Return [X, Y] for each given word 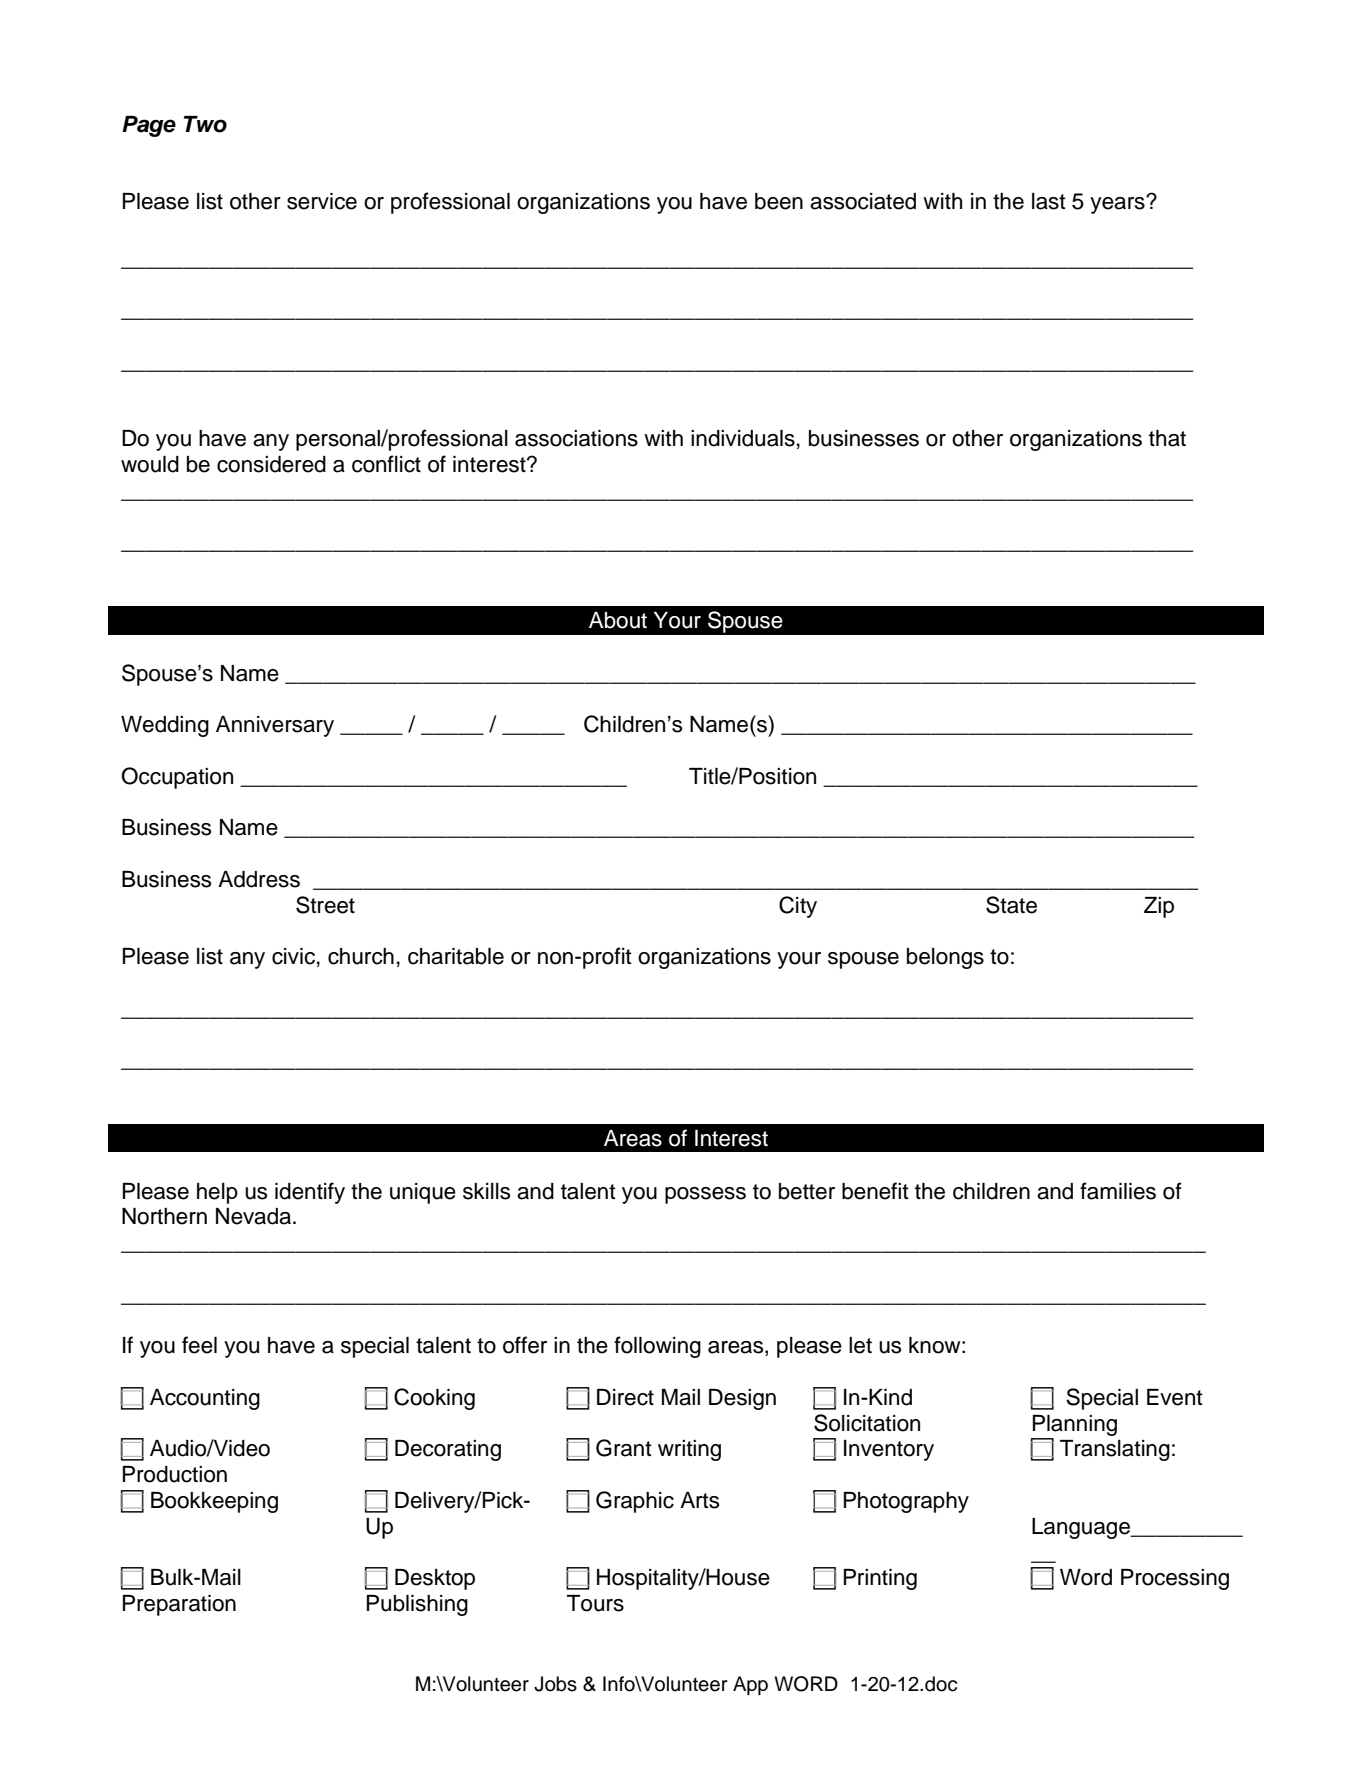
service [322, 201]
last [1049, 201]
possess [705, 1195]
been [779, 201]
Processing [1175, 1579]
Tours [595, 1603]
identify [310, 1193]
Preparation [179, 1605]
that [1167, 438]
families [1118, 1191]
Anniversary [275, 726]
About [618, 620]
